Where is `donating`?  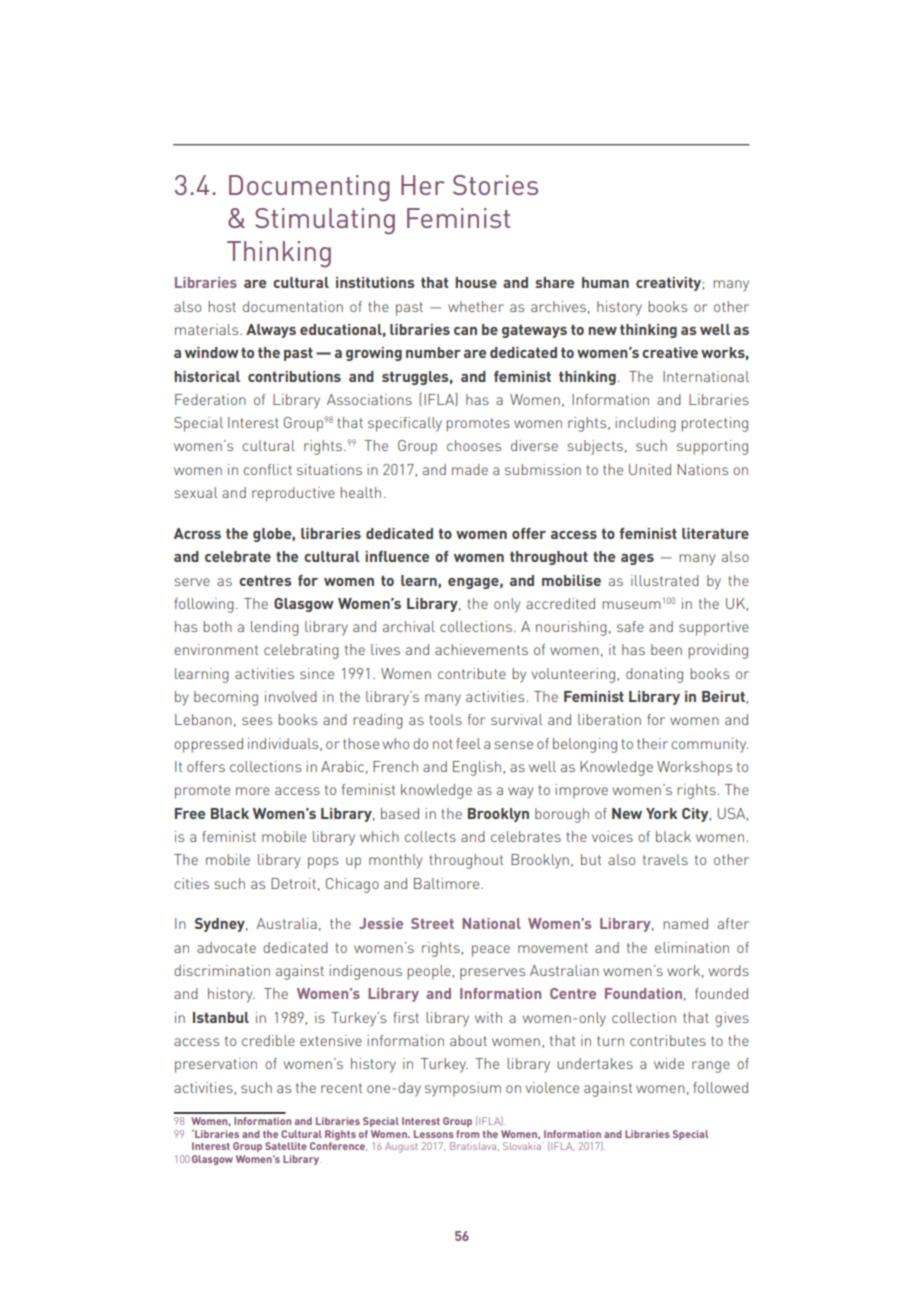 donating is located at coordinates (654, 675).
